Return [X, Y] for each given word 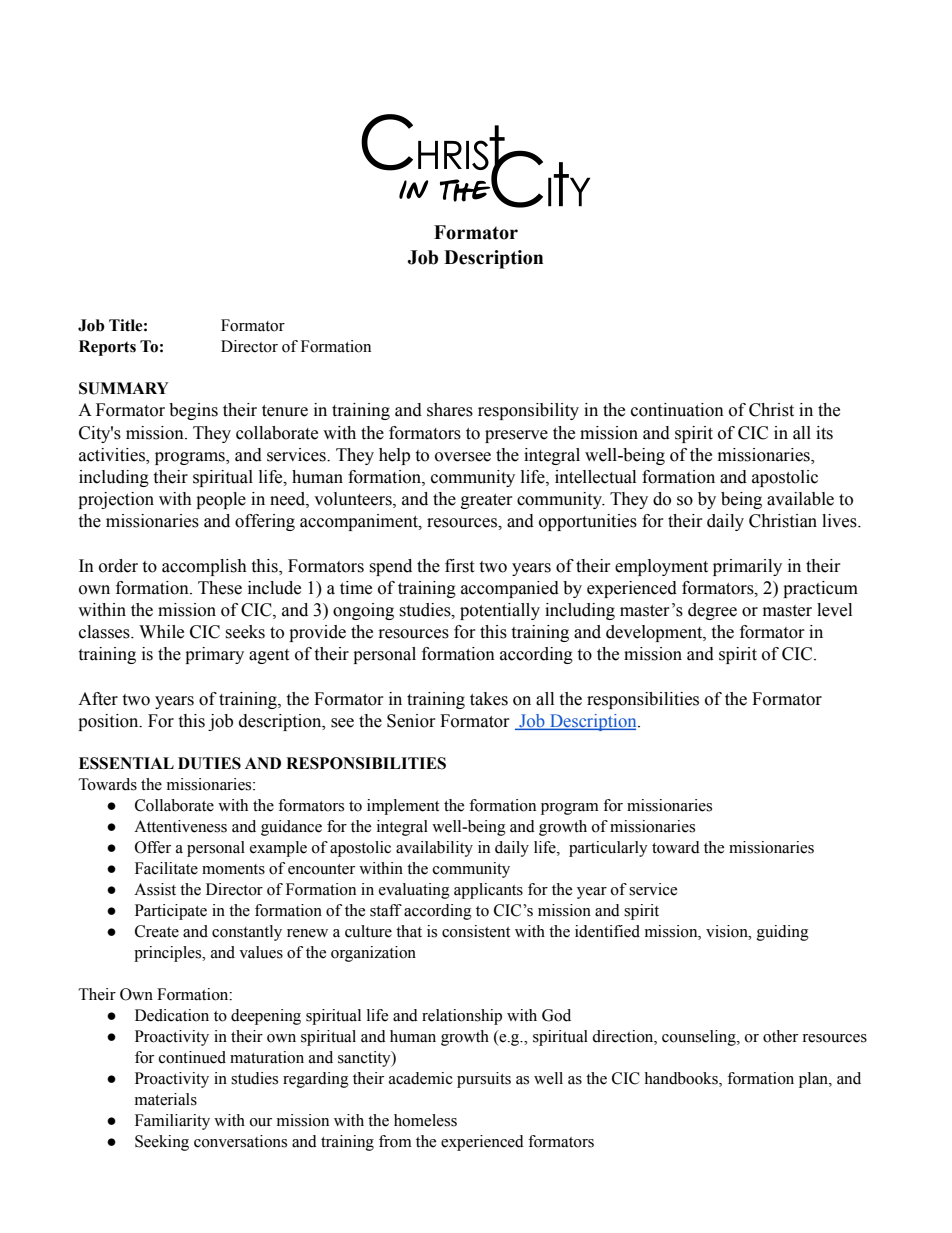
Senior [411, 721]
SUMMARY [124, 388]
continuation [677, 410]
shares [450, 410]
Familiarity [172, 1122]
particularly [608, 849]
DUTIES [209, 763]
